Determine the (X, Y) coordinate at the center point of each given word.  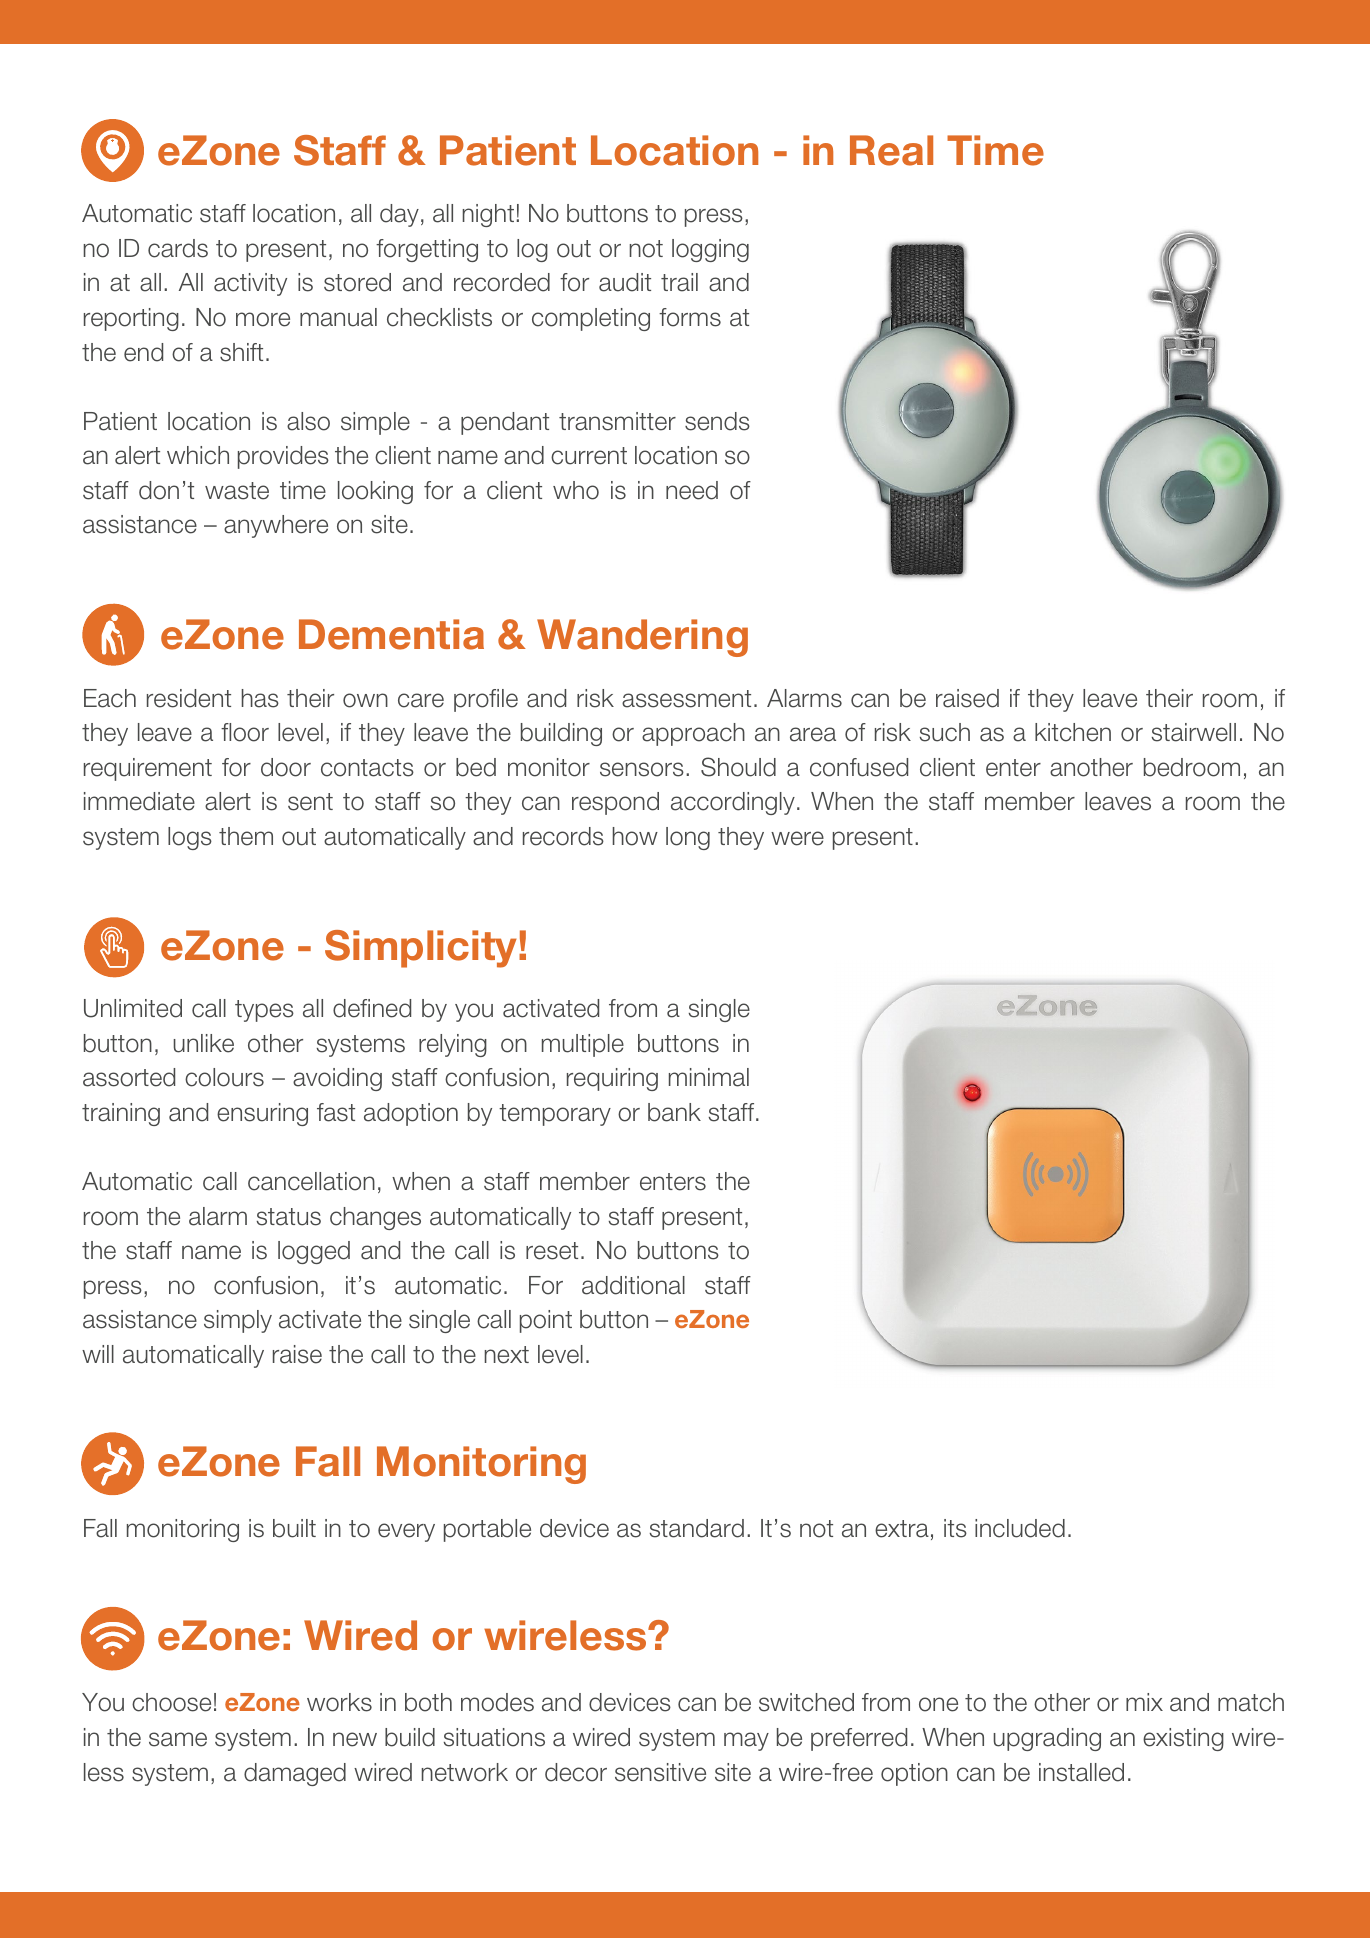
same (178, 1739)
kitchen (1073, 732)
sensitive (660, 1772)
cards (178, 248)
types (264, 1011)
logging (710, 250)
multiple (583, 1045)
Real (891, 150)
